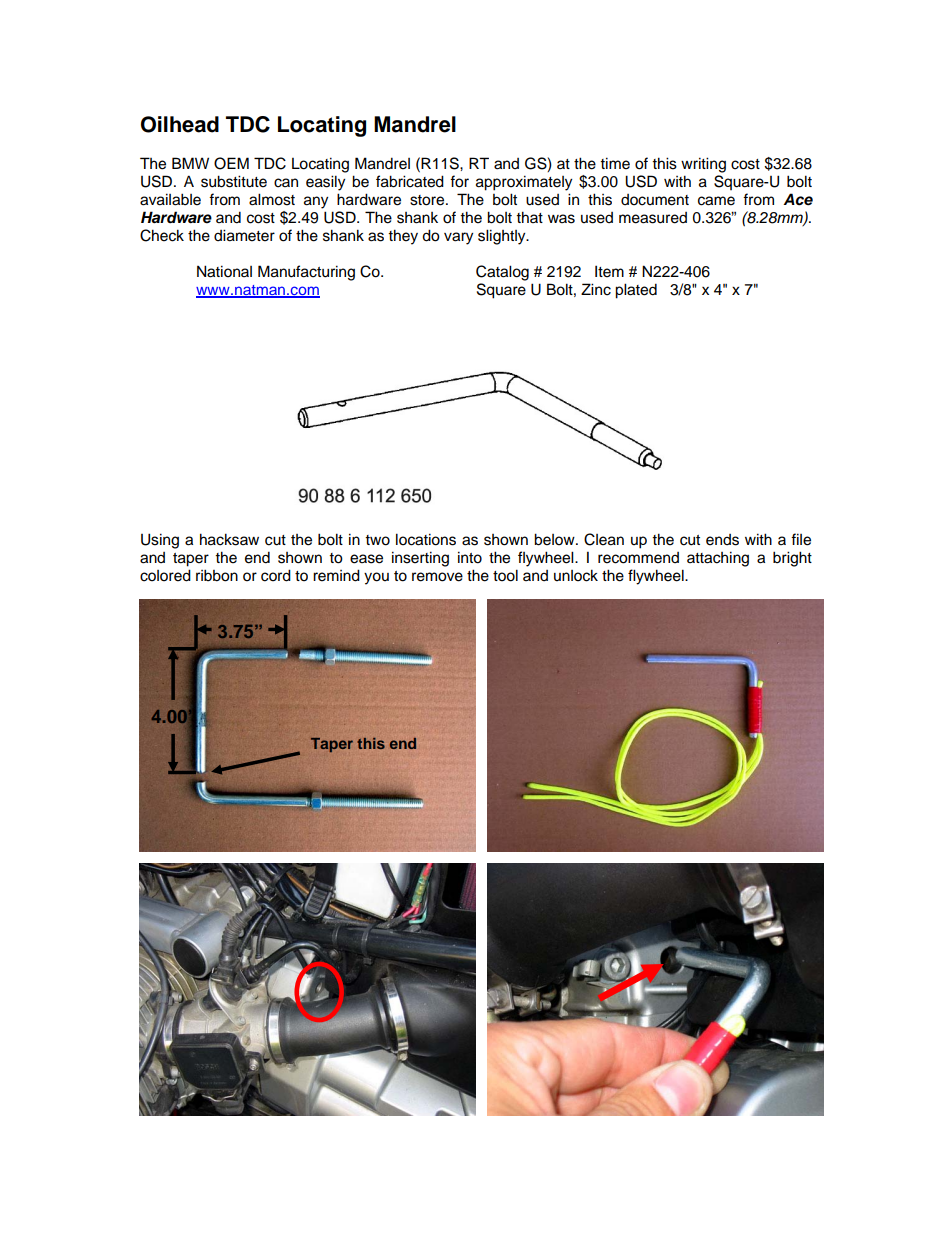 Image resolution: width=952 pixels, height=1233 pixels. Describe the element at coordinates (596, 289) in the screenshot. I see `Zinc` at that location.
